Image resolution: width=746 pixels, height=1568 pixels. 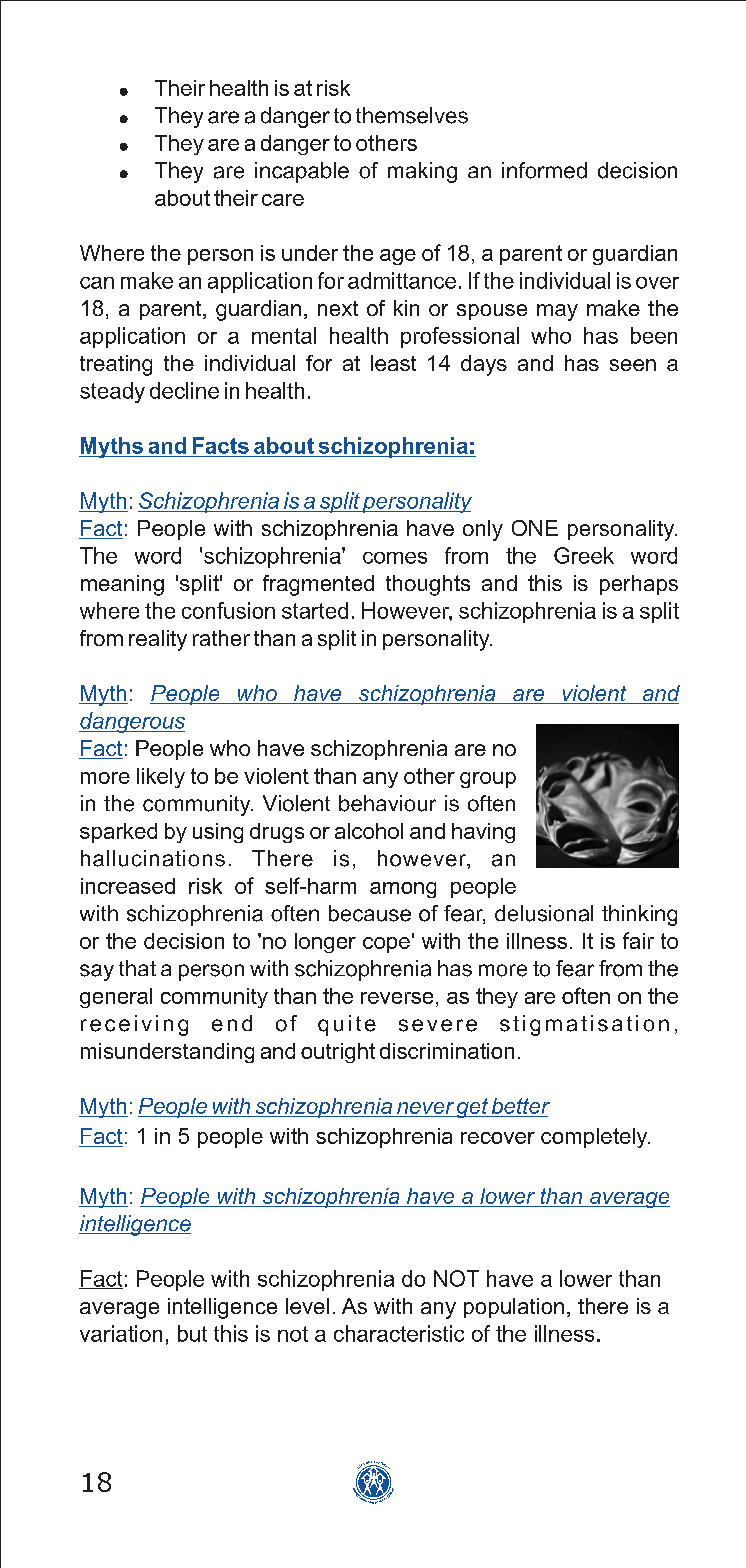 What do you see at coordinates (192, 1333) in the page?
I see `but` at bounding box center [192, 1333].
